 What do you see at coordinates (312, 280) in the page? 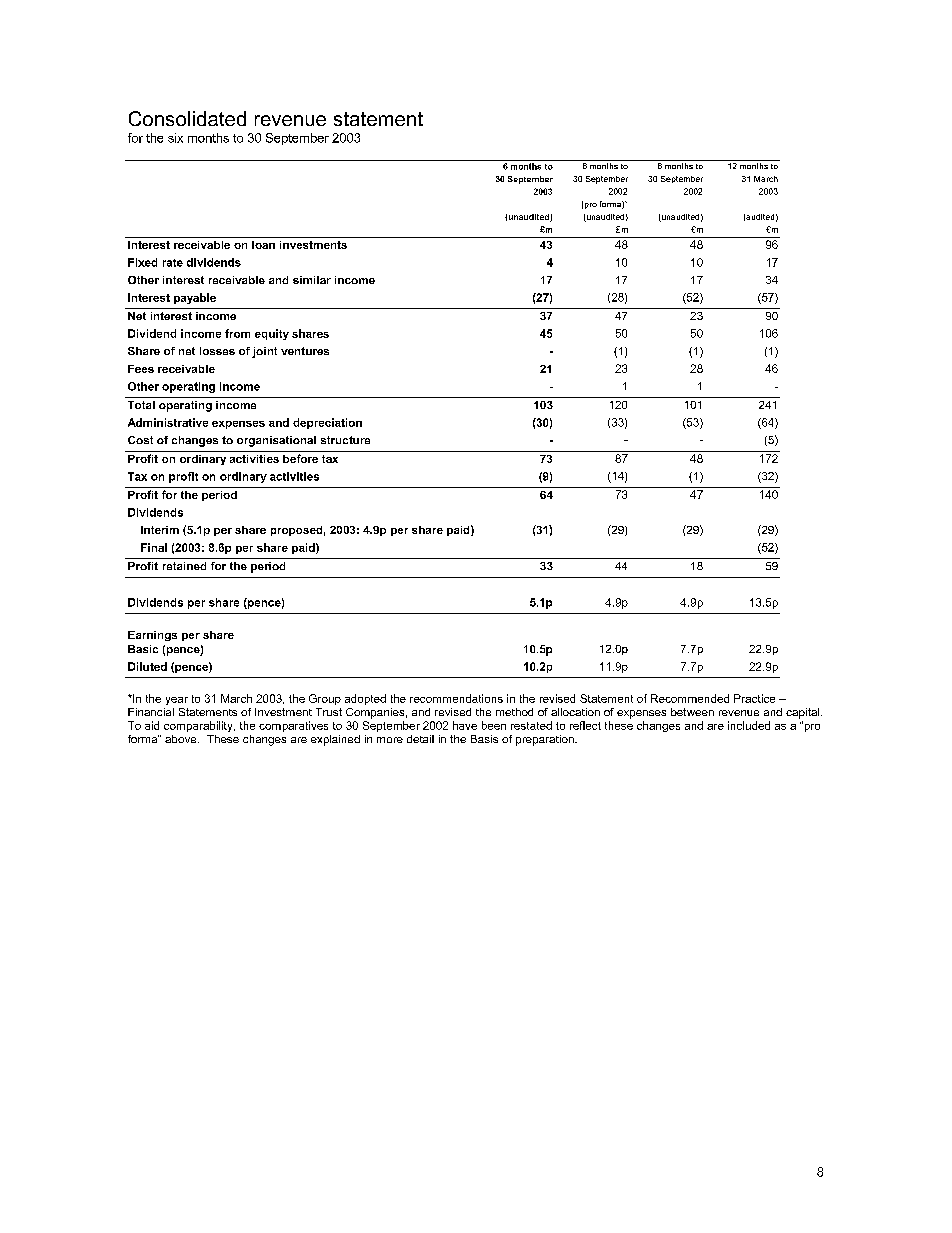
I see `similar` at bounding box center [312, 280].
